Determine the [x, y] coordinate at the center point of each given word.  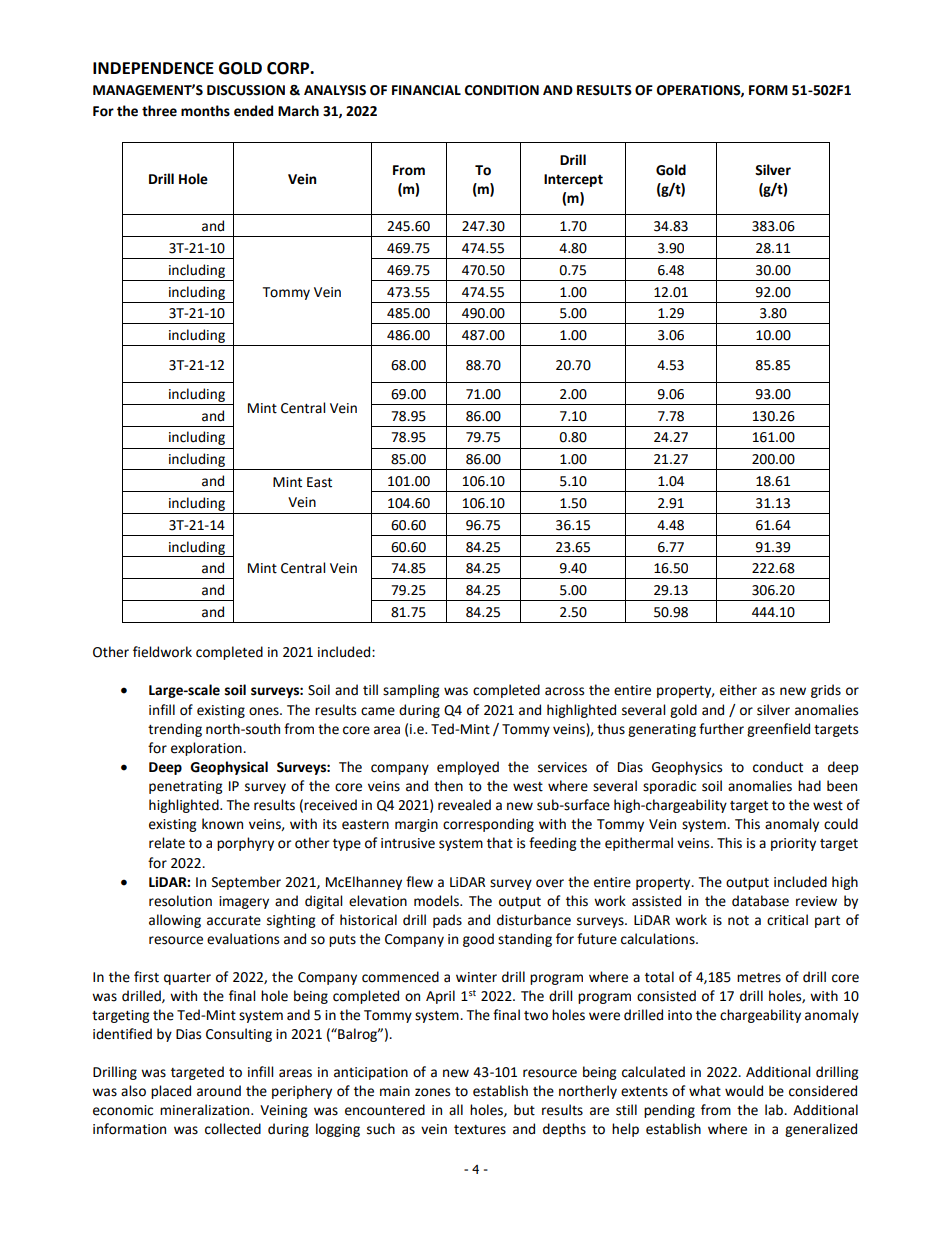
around [219, 1091]
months [205, 111]
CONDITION [502, 90]
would [744, 1091]
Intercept [573, 180]
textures [480, 1130]
